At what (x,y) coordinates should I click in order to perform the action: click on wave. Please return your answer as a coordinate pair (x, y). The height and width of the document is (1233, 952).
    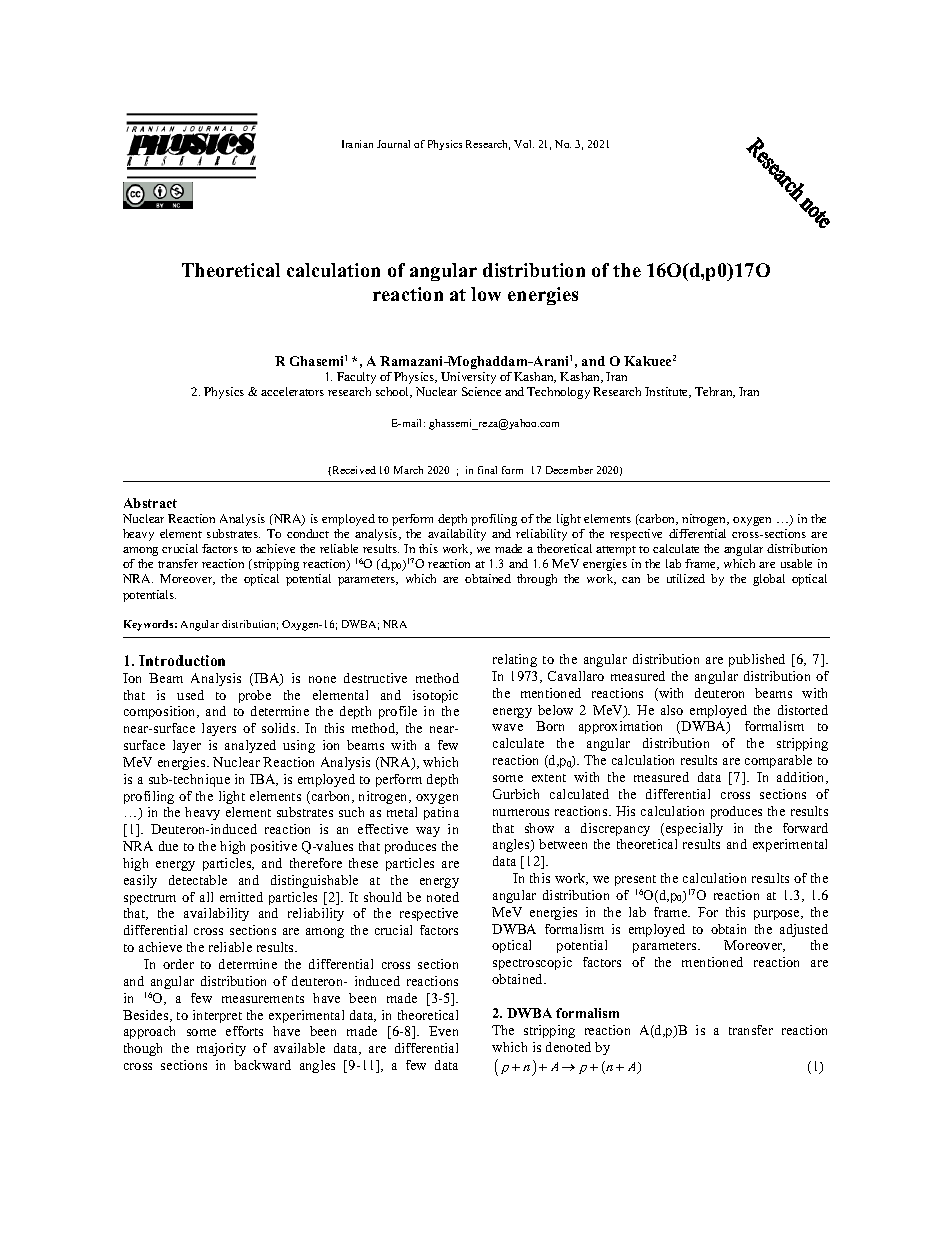
    Looking at the image, I should click on (507, 727).
